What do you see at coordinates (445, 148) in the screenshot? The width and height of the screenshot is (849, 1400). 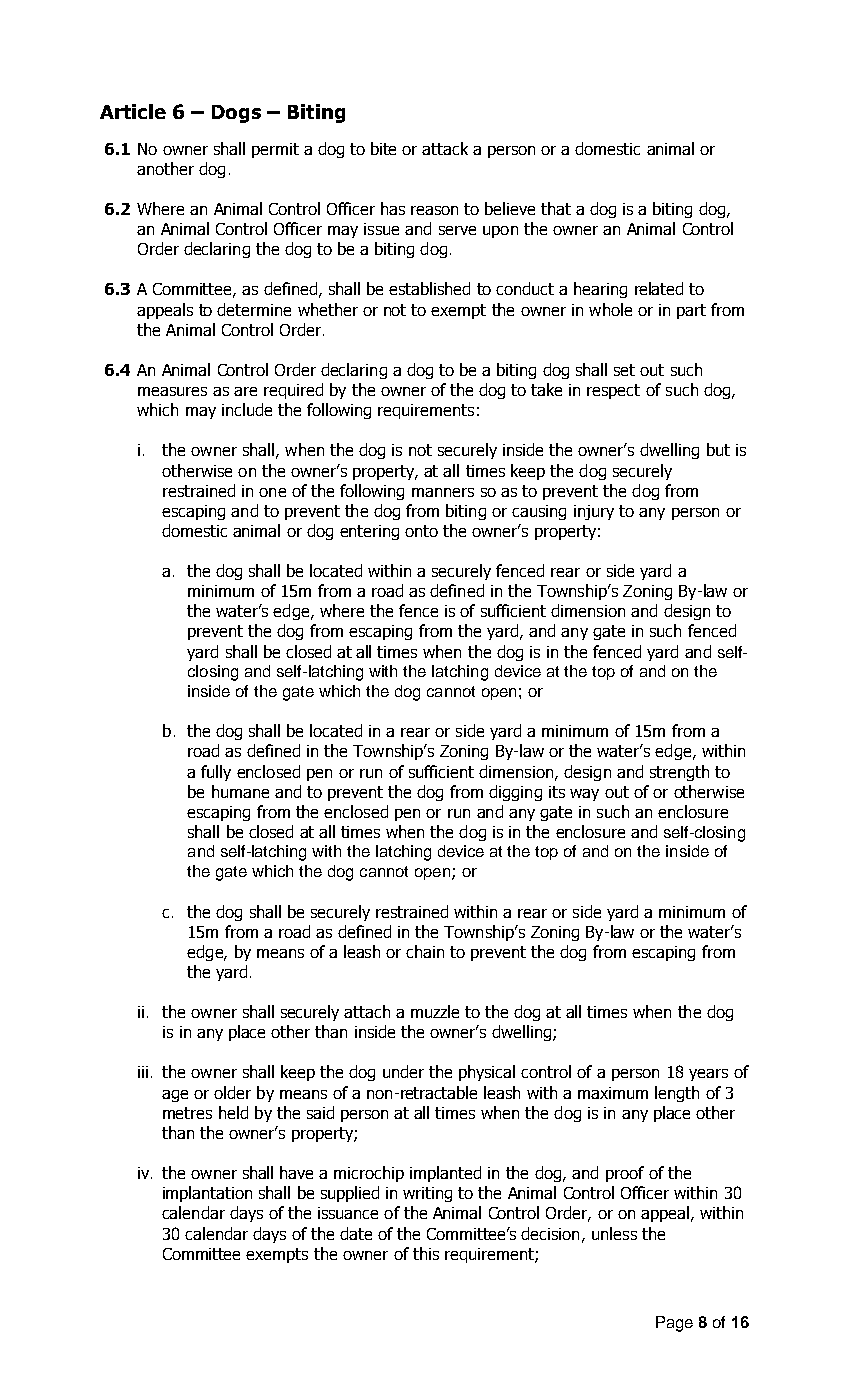 I see `attack` at bounding box center [445, 148].
